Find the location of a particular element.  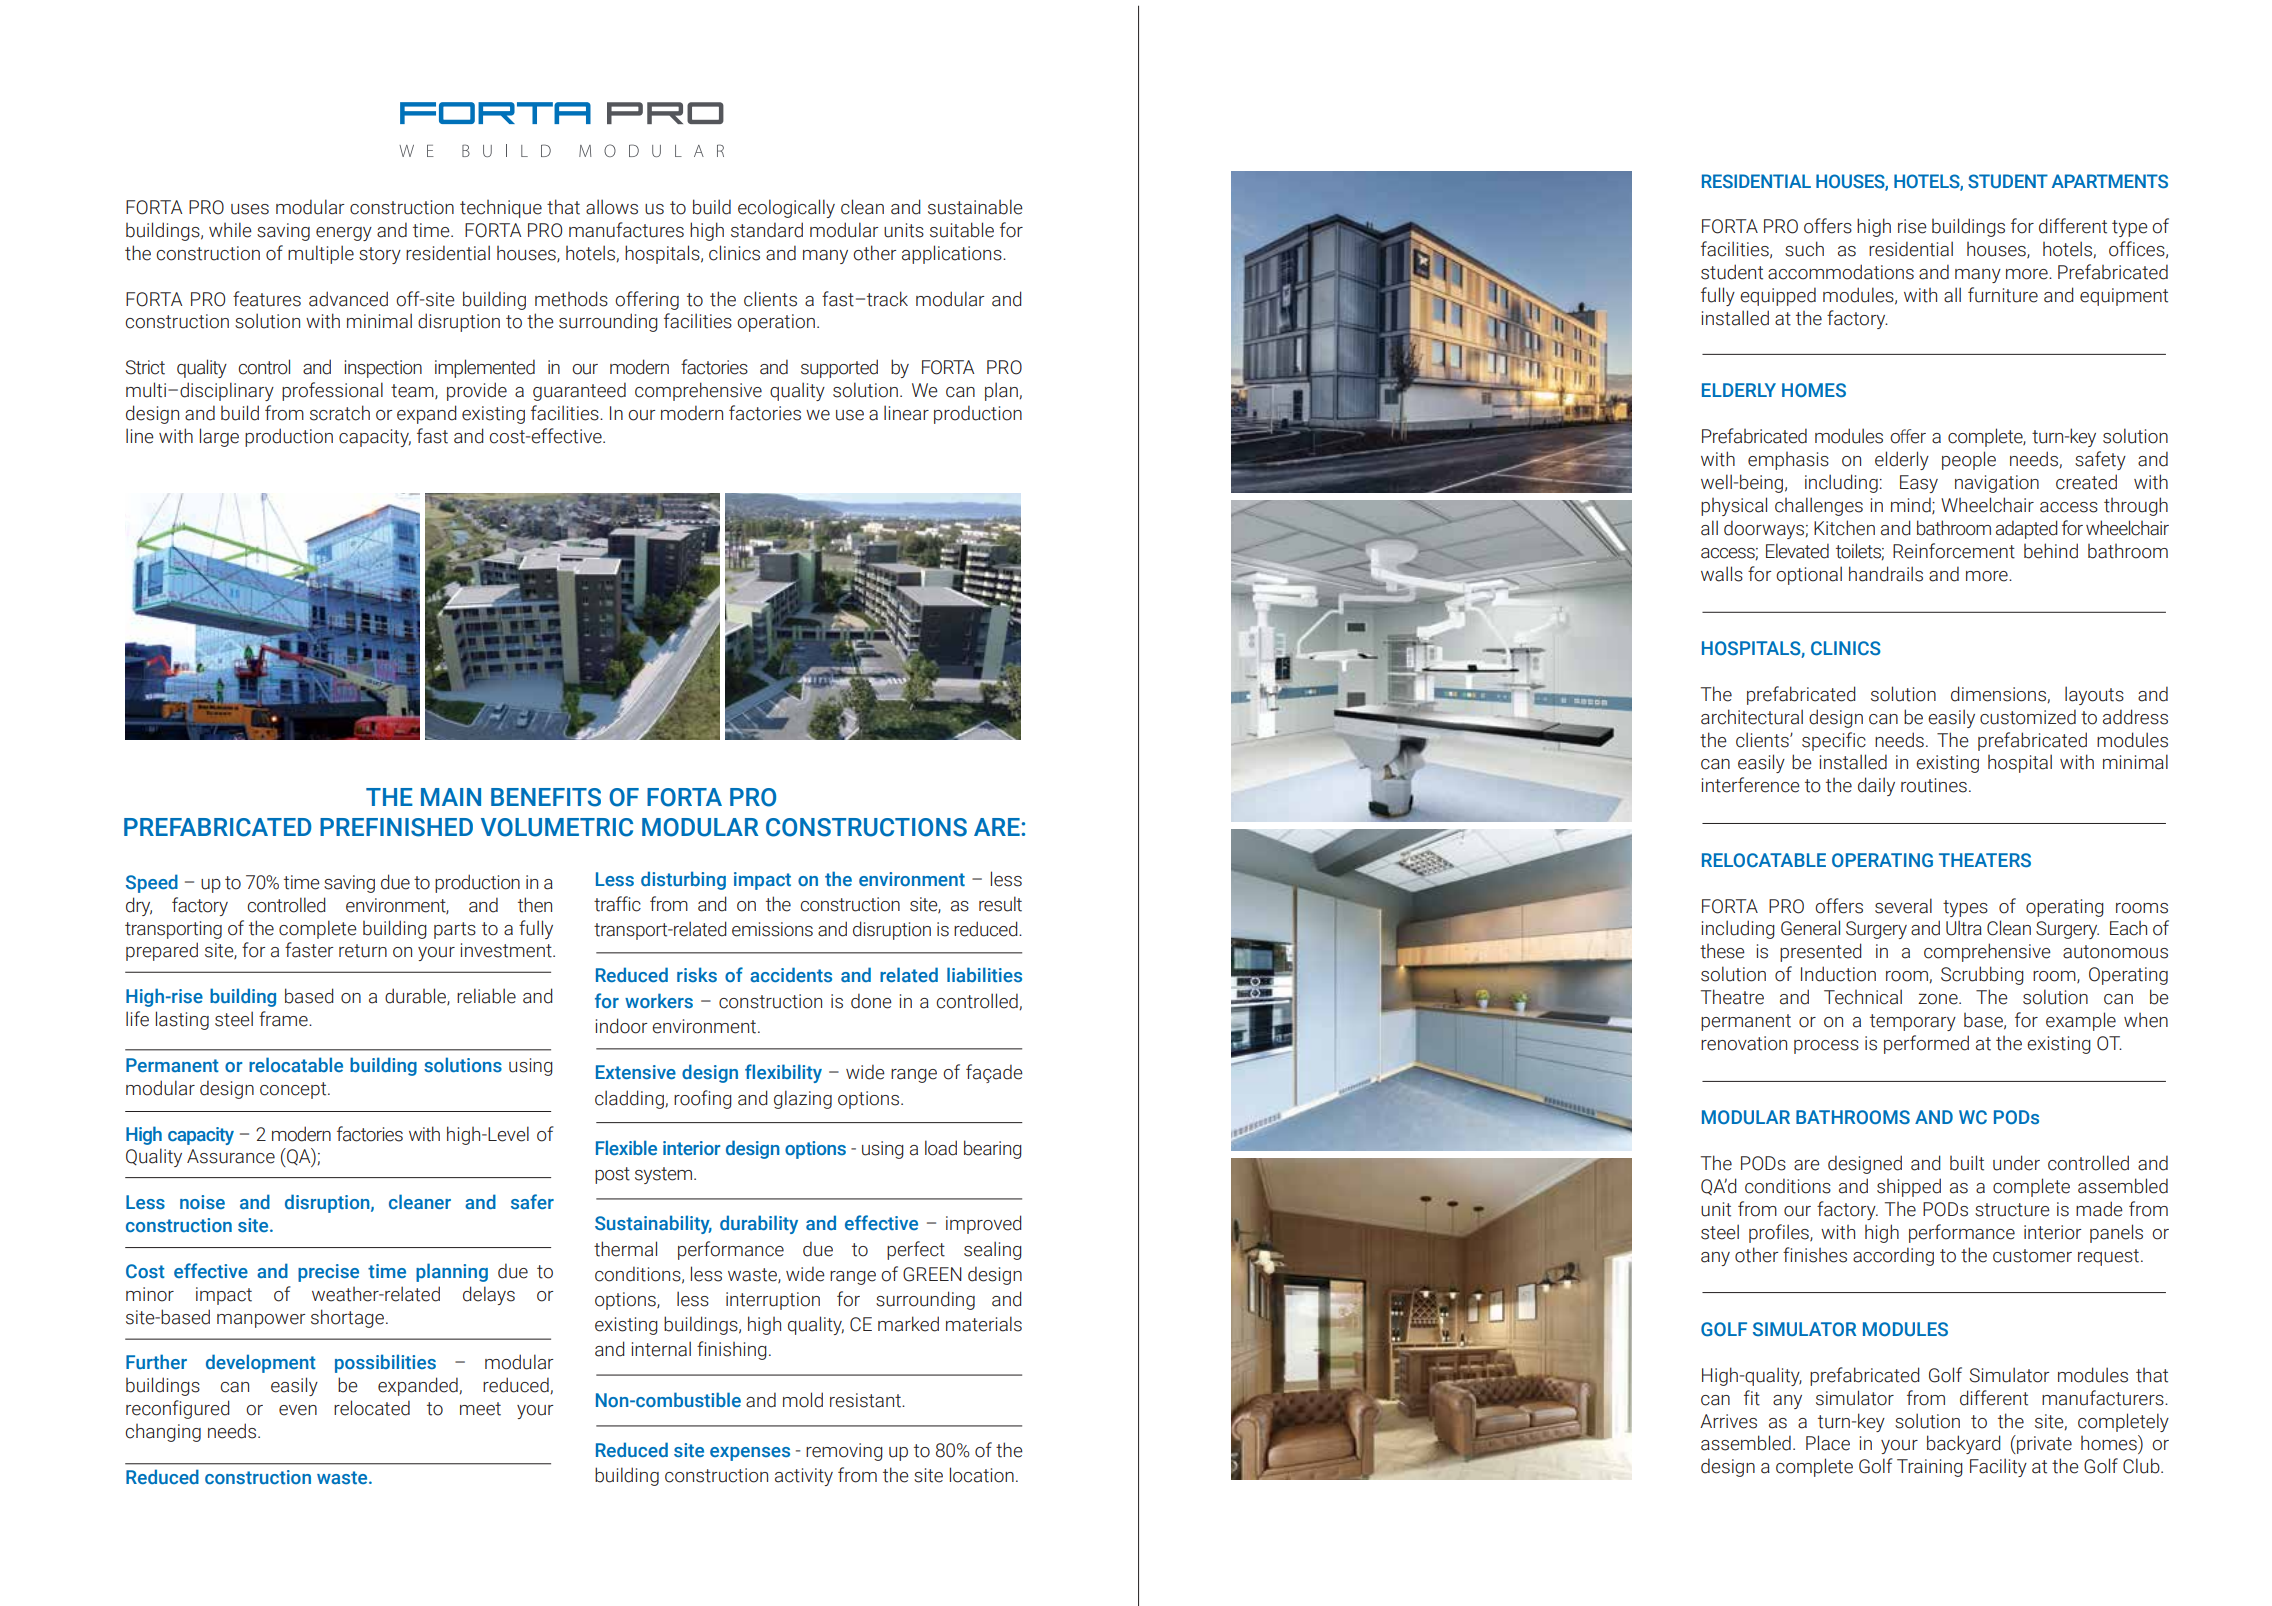

walls is located at coordinates (1722, 574).
